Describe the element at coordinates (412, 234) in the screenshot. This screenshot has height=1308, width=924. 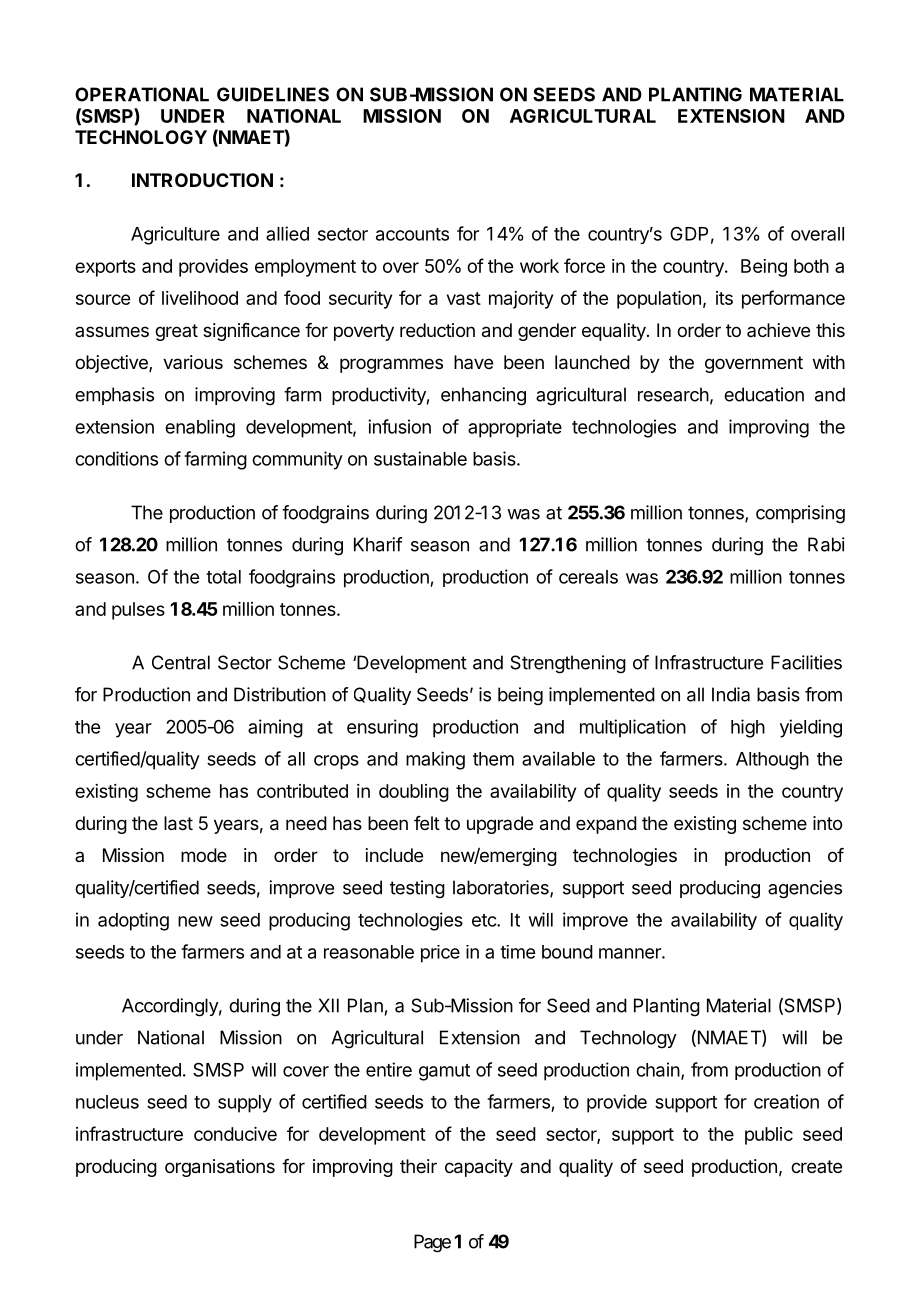
I see `accounts` at that location.
